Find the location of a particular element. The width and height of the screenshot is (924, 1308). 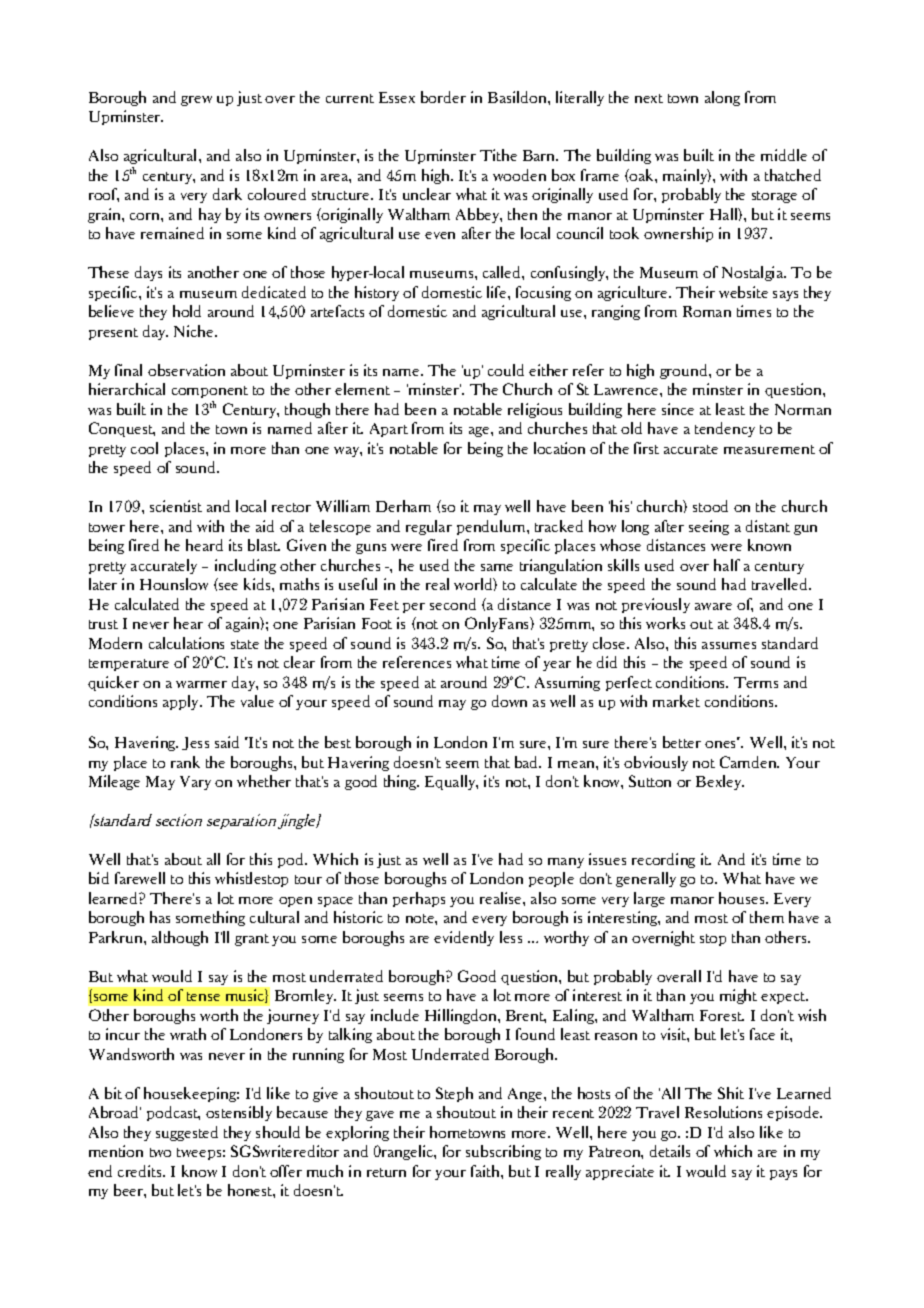

Vary is located at coordinates (195, 783).
